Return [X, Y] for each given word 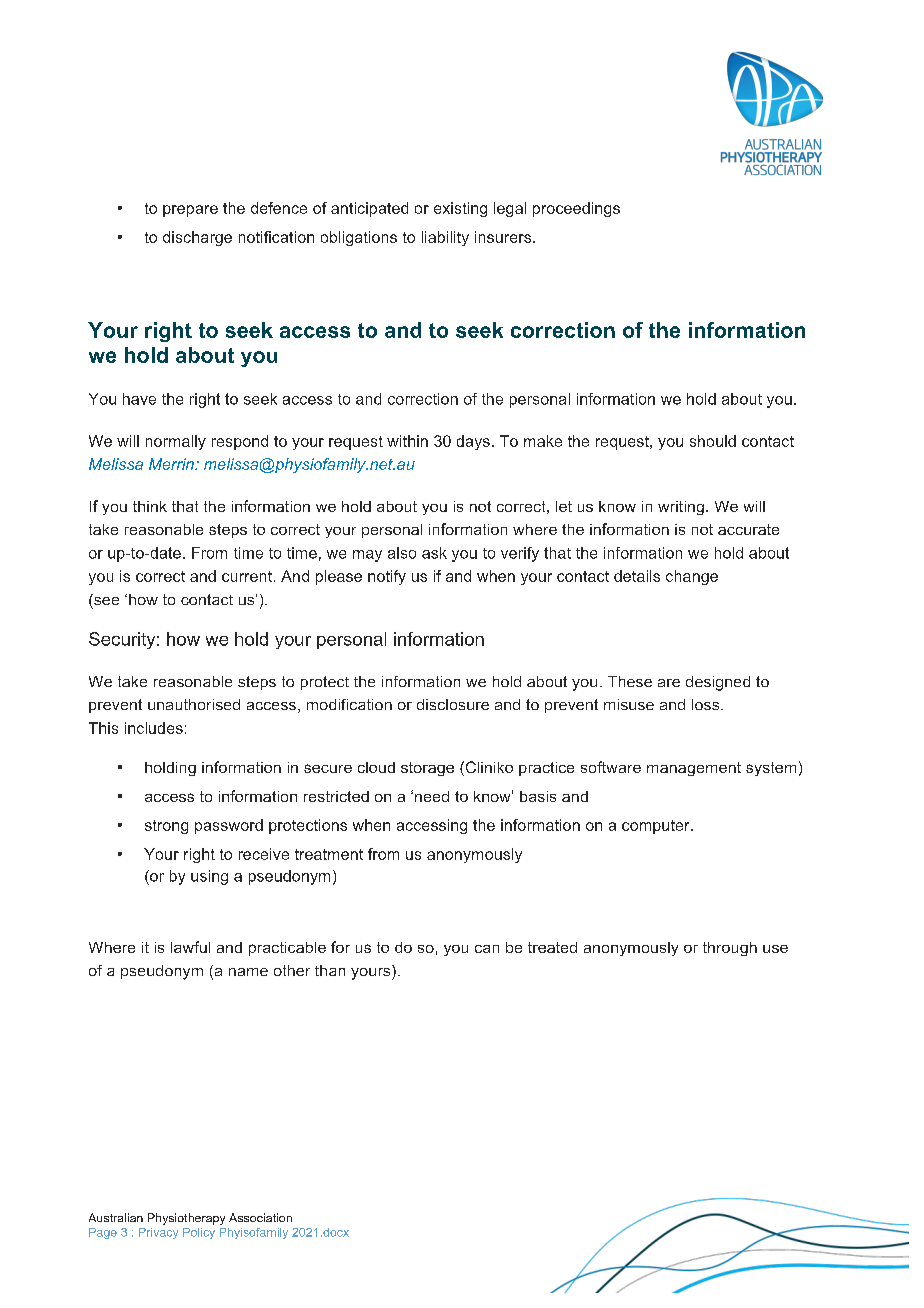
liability [445, 238]
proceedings [576, 209]
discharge [197, 238]
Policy [199, 1233]
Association [260, 1217]
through [730, 949]
